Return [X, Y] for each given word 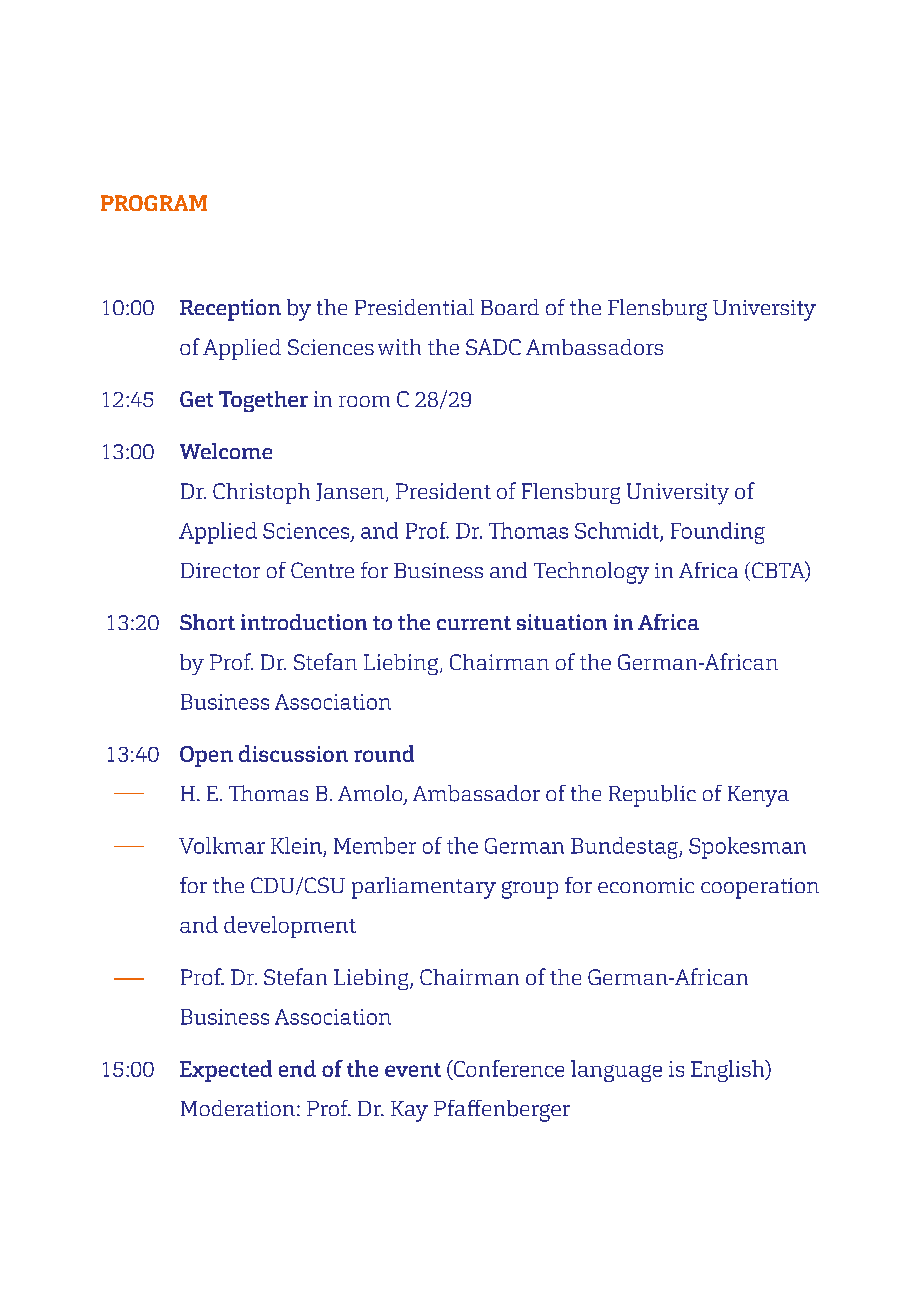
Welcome [226, 451]
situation [562, 622]
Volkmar [222, 845]
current [474, 623]
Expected [226, 1071]
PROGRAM [154, 203]
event [413, 1070]
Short [207, 622]
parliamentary [424, 888]
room [364, 401]
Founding [718, 533]
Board [510, 307]
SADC [493, 347]
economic [646, 885]
